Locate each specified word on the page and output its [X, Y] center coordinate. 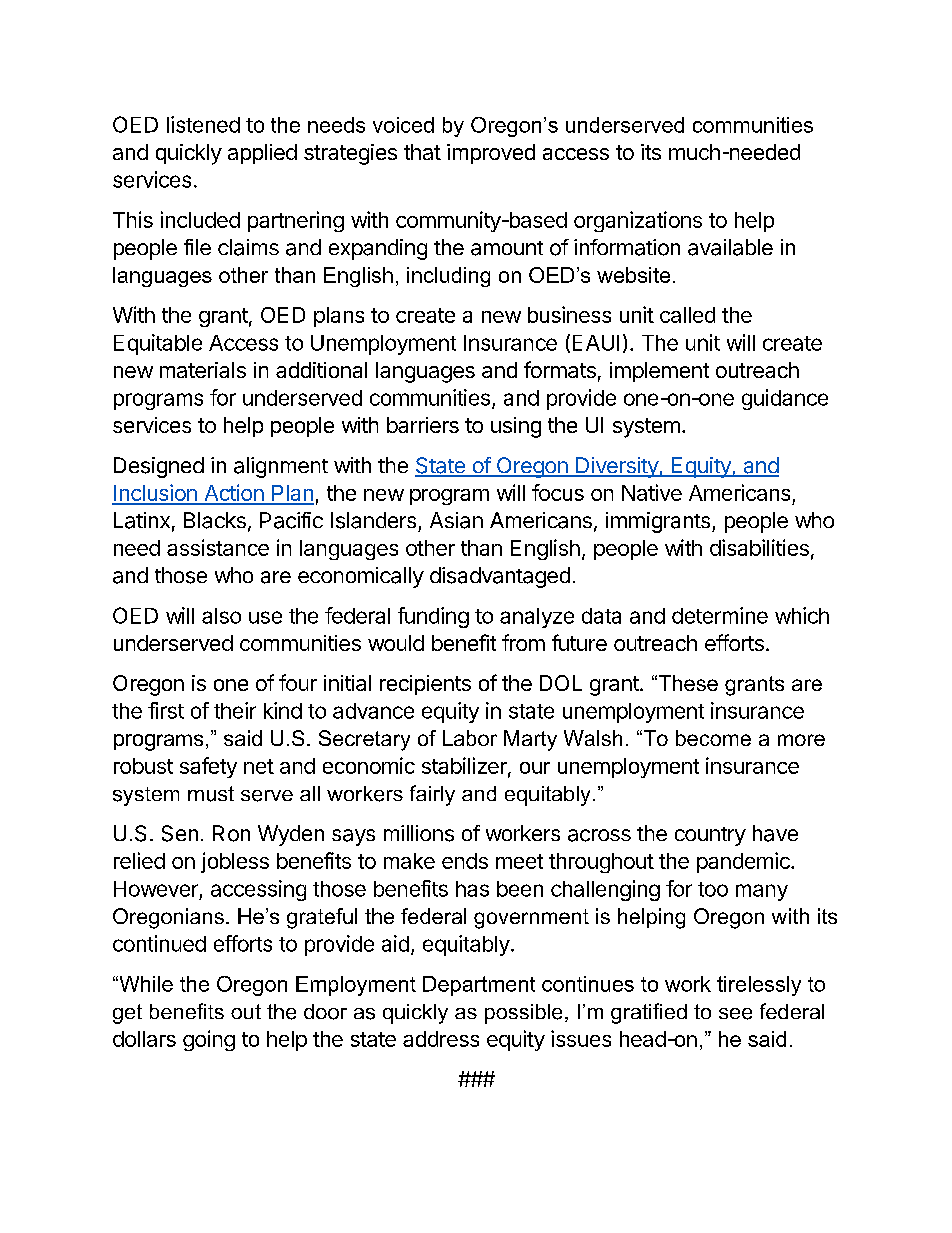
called [687, 315]
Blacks [215, 520]
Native [652, 492]
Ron [231, 833]
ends [465, 861]
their [235, 710]
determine [720, 615]
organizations [638, 221]
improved [491, 154]
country [710, 836]
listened [203, 124]
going [209, 1040]
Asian [456, 520]
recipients [425, 685]
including [448, 277]
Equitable [158, 344]
